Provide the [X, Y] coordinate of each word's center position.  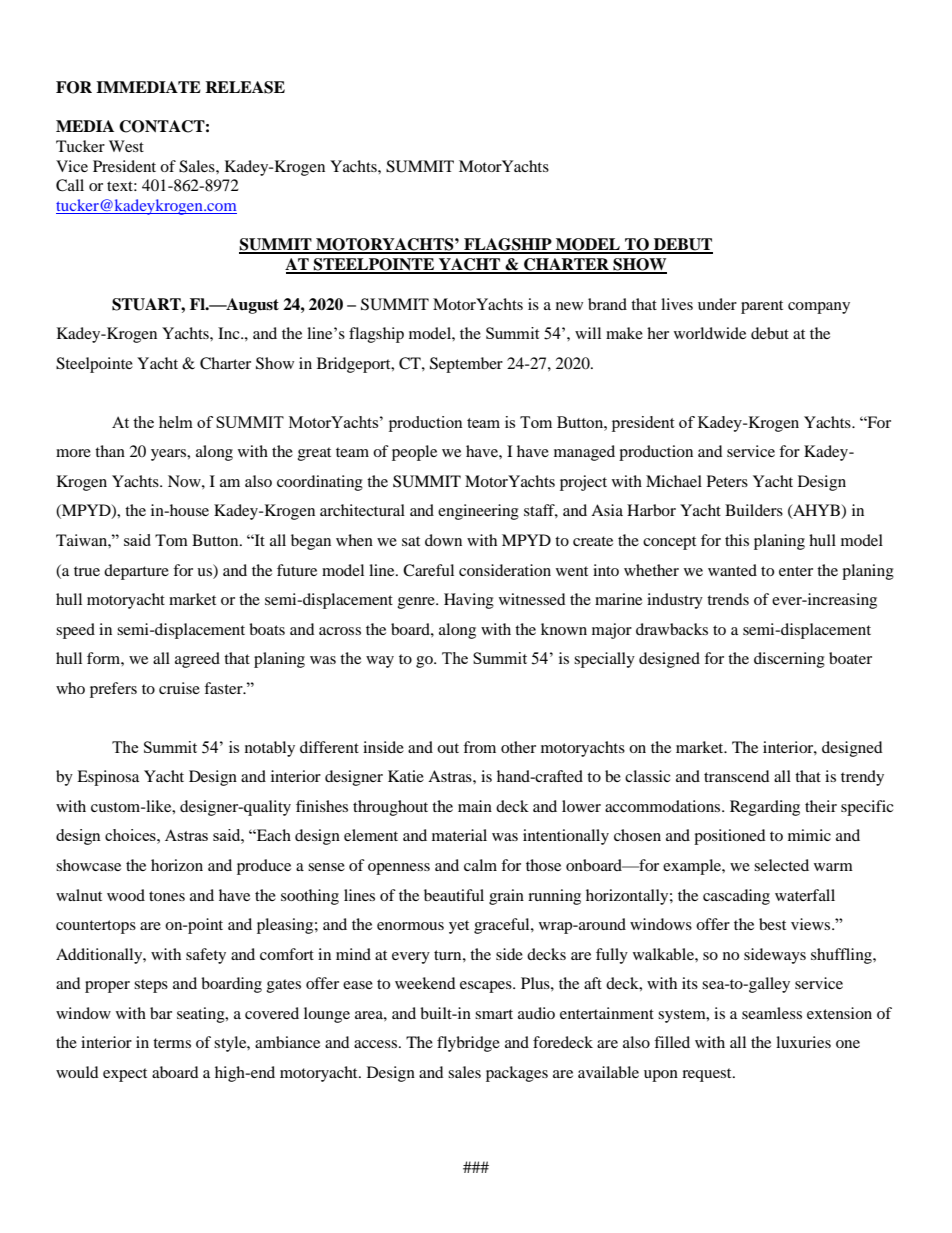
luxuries [803, 1042]
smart [494, 1014]
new [569, 306]
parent [762, 307]
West [126, 146]
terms [172, 1043]
